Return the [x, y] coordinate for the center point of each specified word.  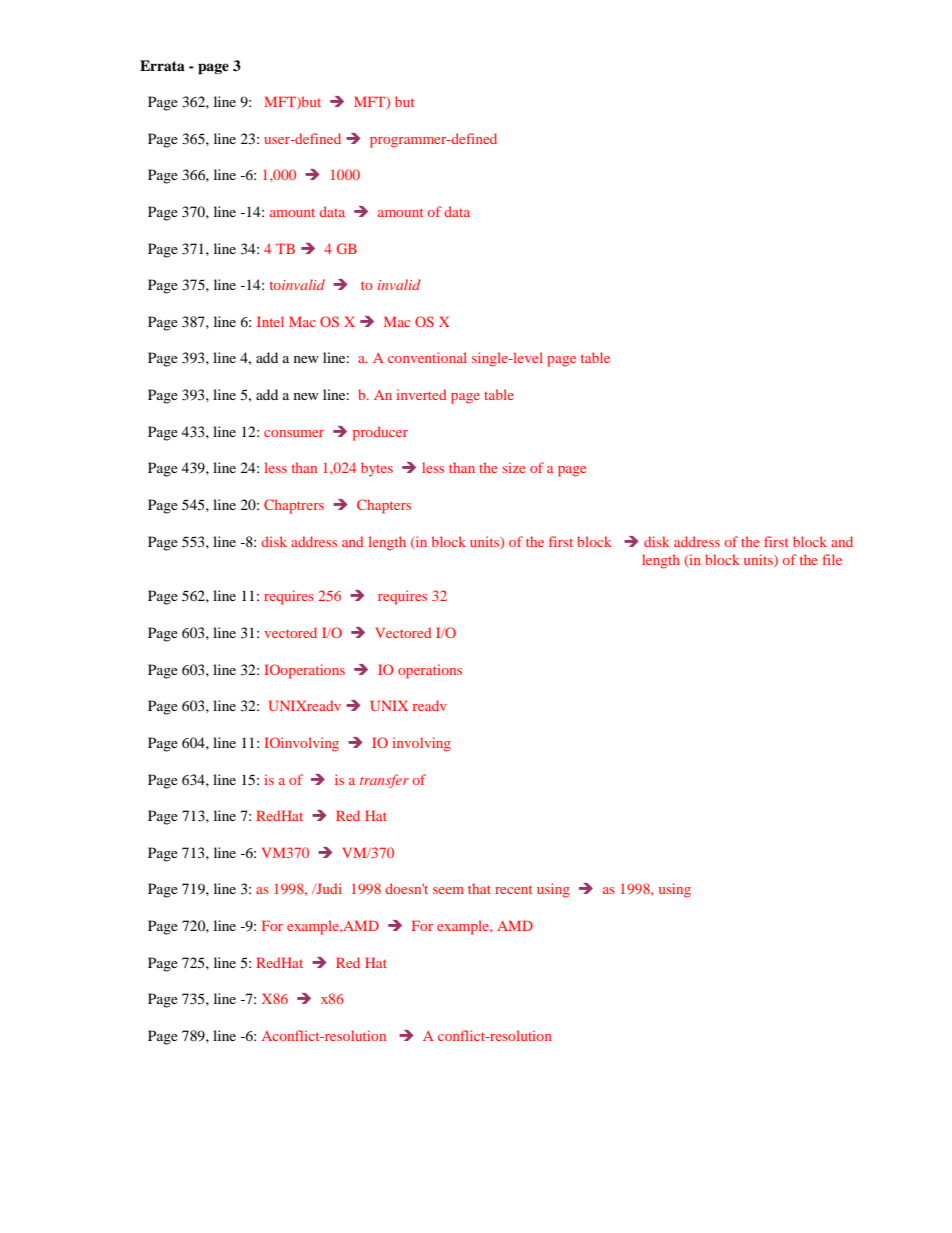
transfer [384, 781]
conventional [427, 357]
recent [513, 889]
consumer [294, 433]
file [832, 559]
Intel [270, 321]
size [514, 467]
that [479, 888]
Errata [162, 65]
